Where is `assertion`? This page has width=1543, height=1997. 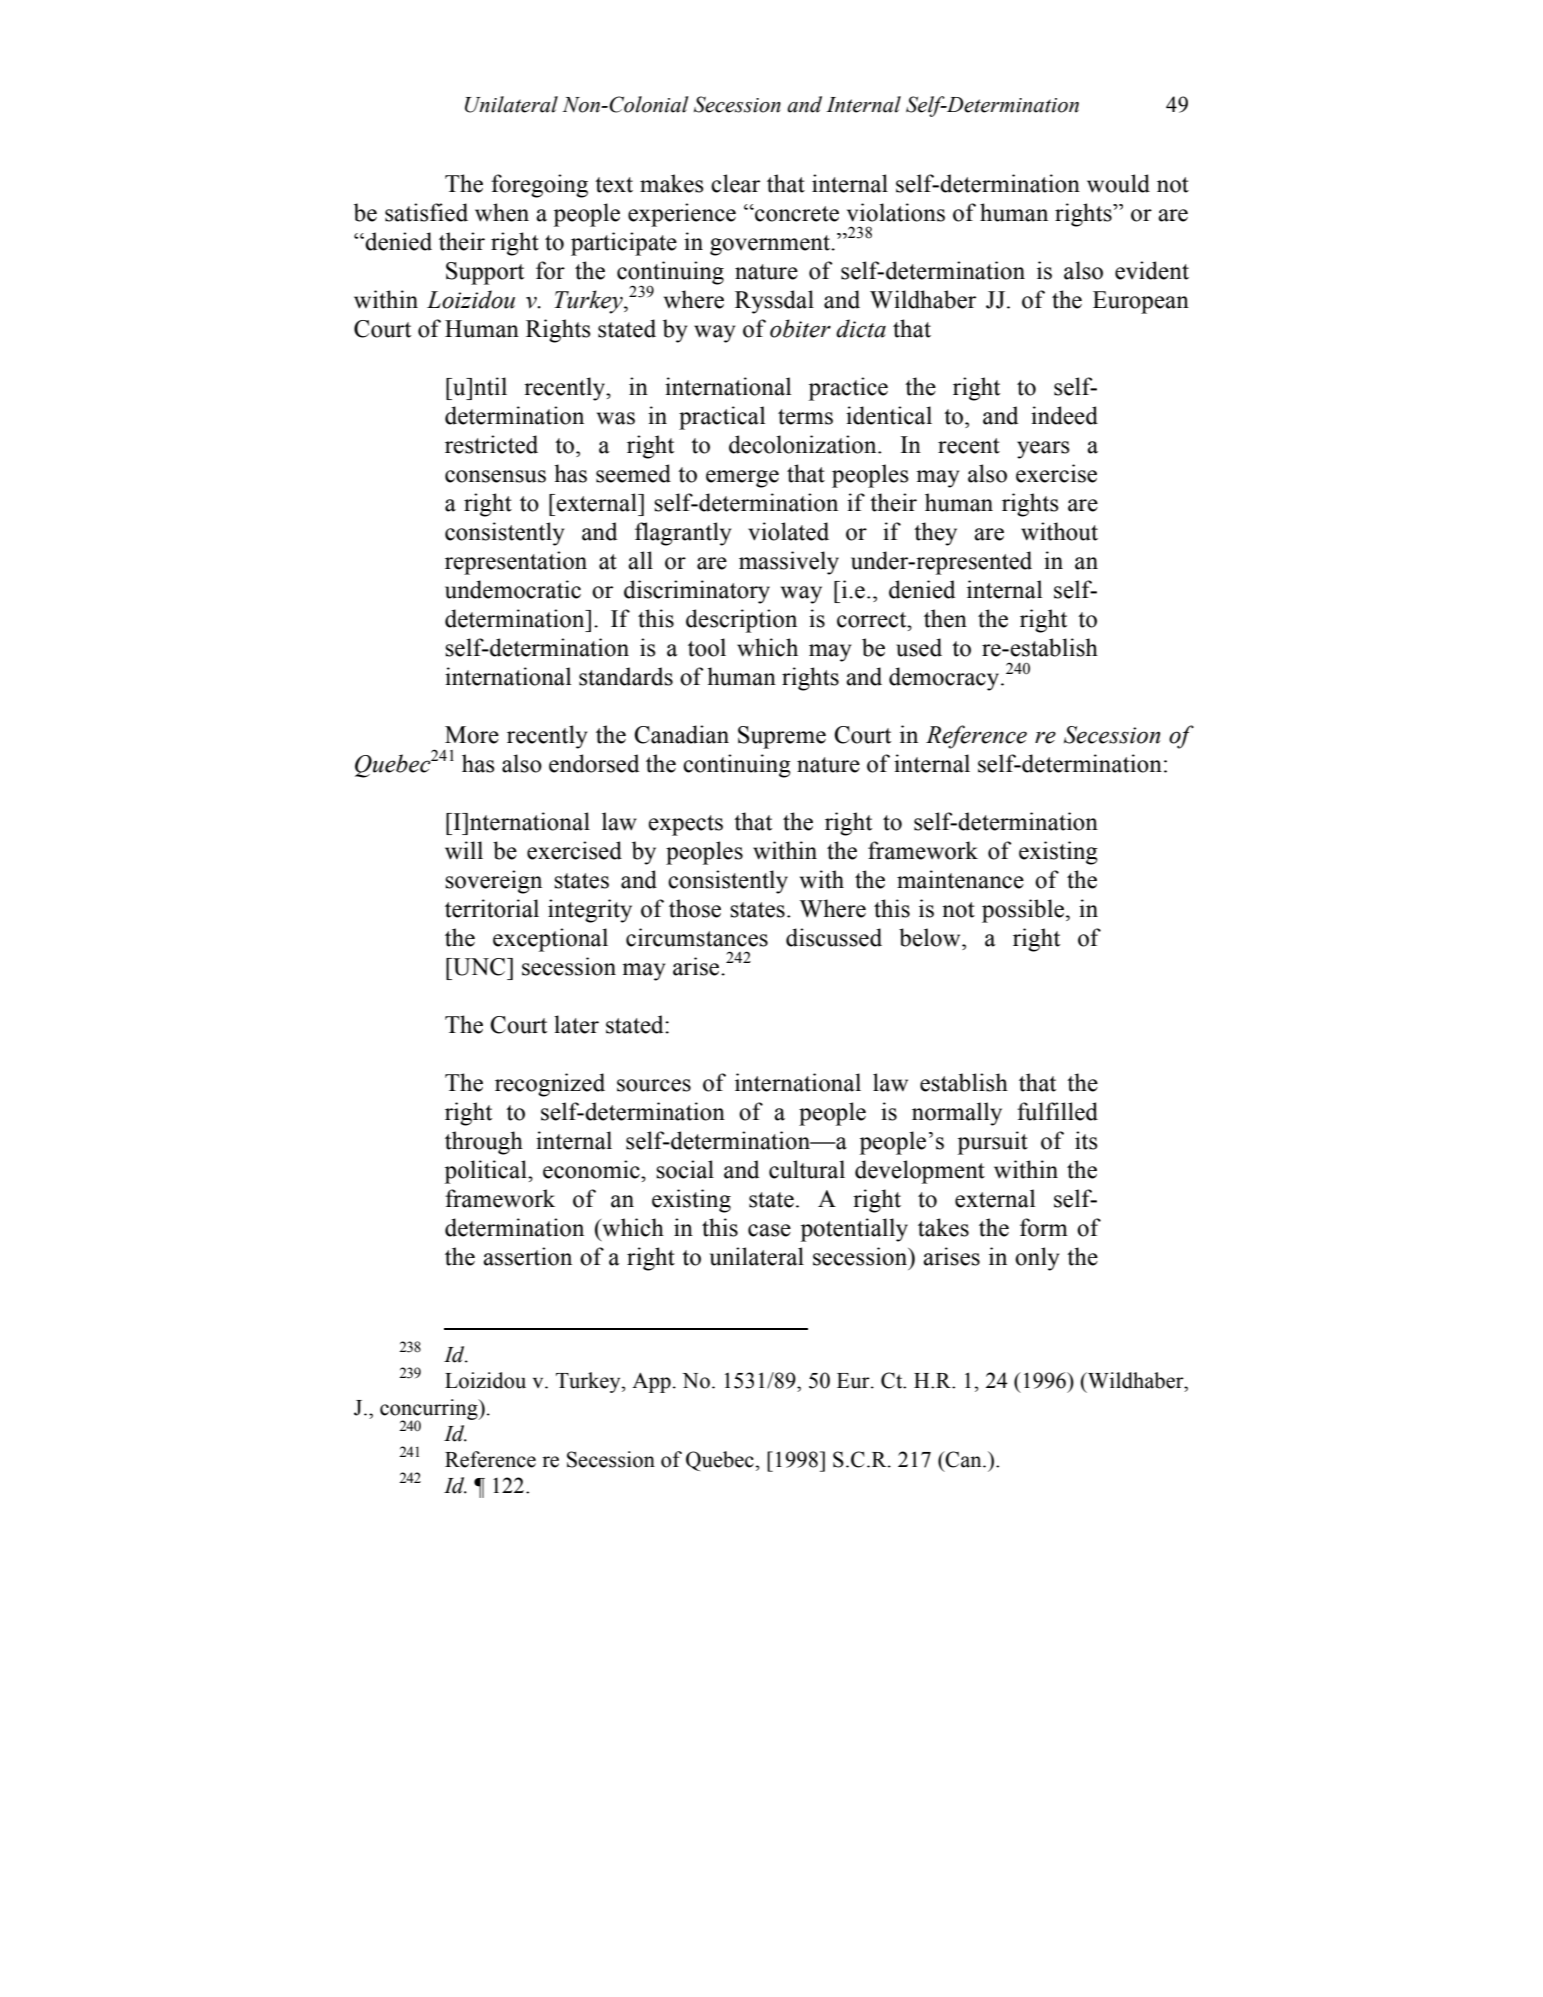
assertion is located at coordinates (527, 1256).
